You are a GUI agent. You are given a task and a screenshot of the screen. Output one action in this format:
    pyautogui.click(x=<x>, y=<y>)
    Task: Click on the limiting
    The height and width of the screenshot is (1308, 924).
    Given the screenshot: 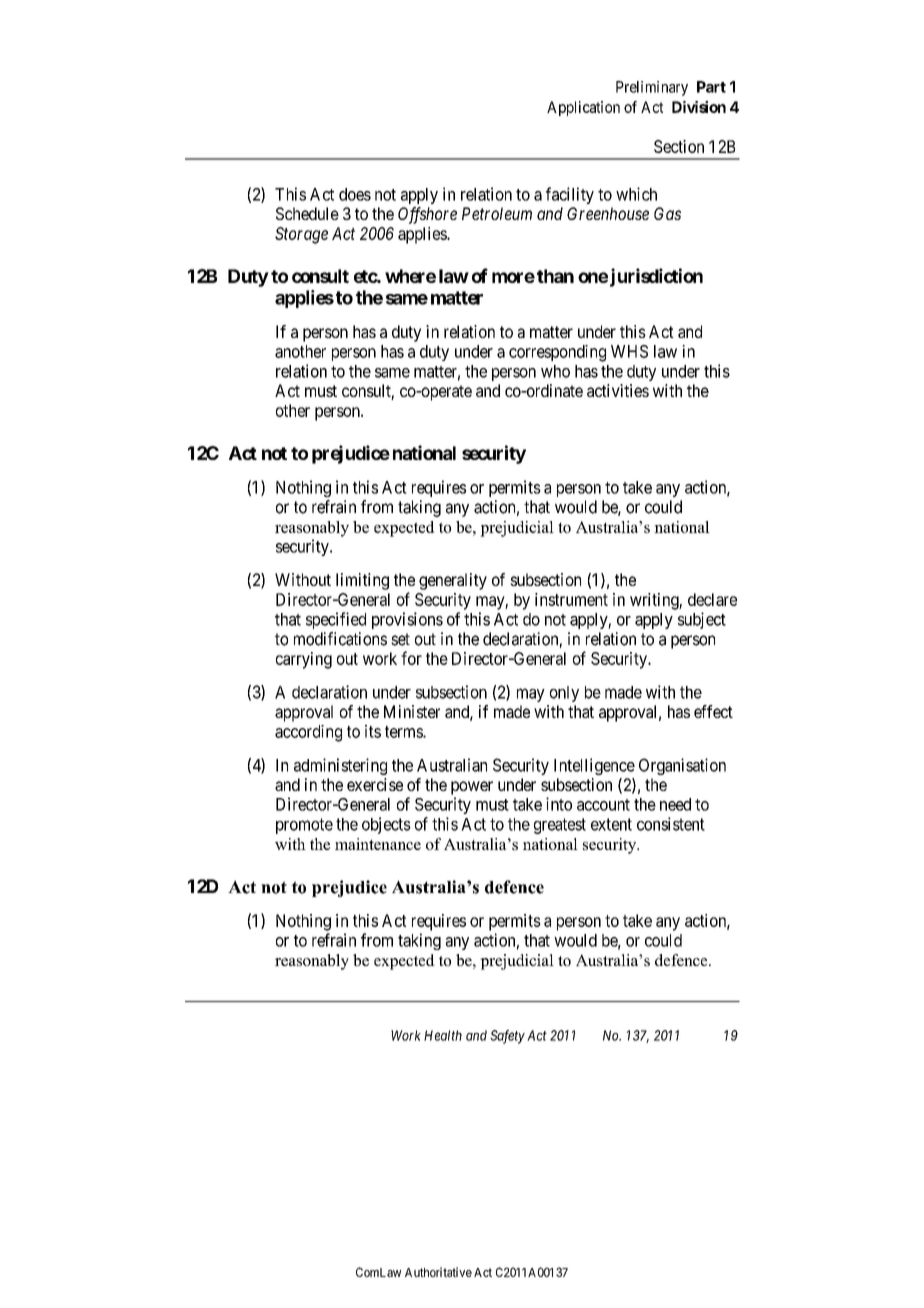 What is the action you would take?
    pyautogui.click(x=362, y=581)
